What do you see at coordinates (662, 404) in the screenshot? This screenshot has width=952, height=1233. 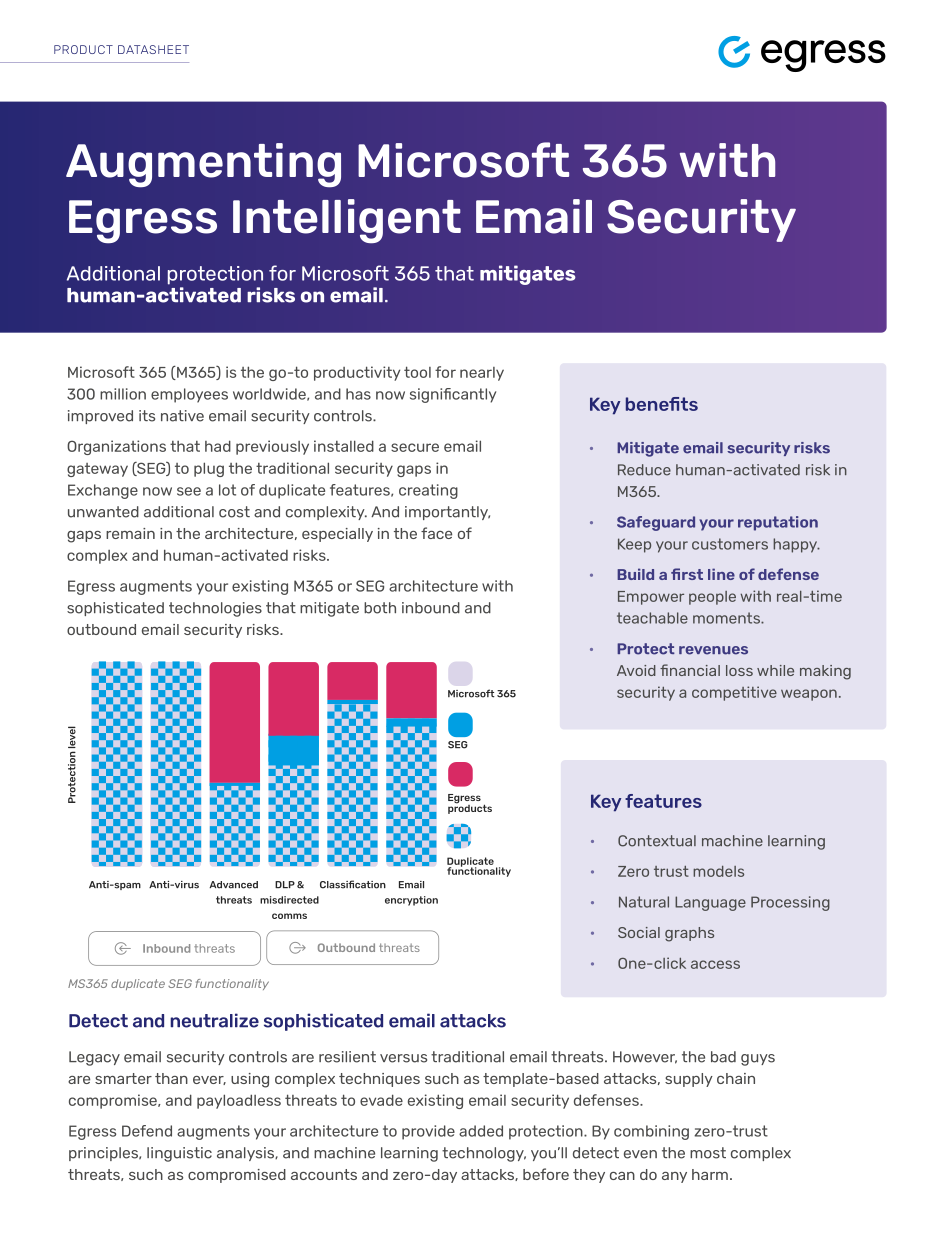 I see `benefits` at bounding box center [662, 404].
